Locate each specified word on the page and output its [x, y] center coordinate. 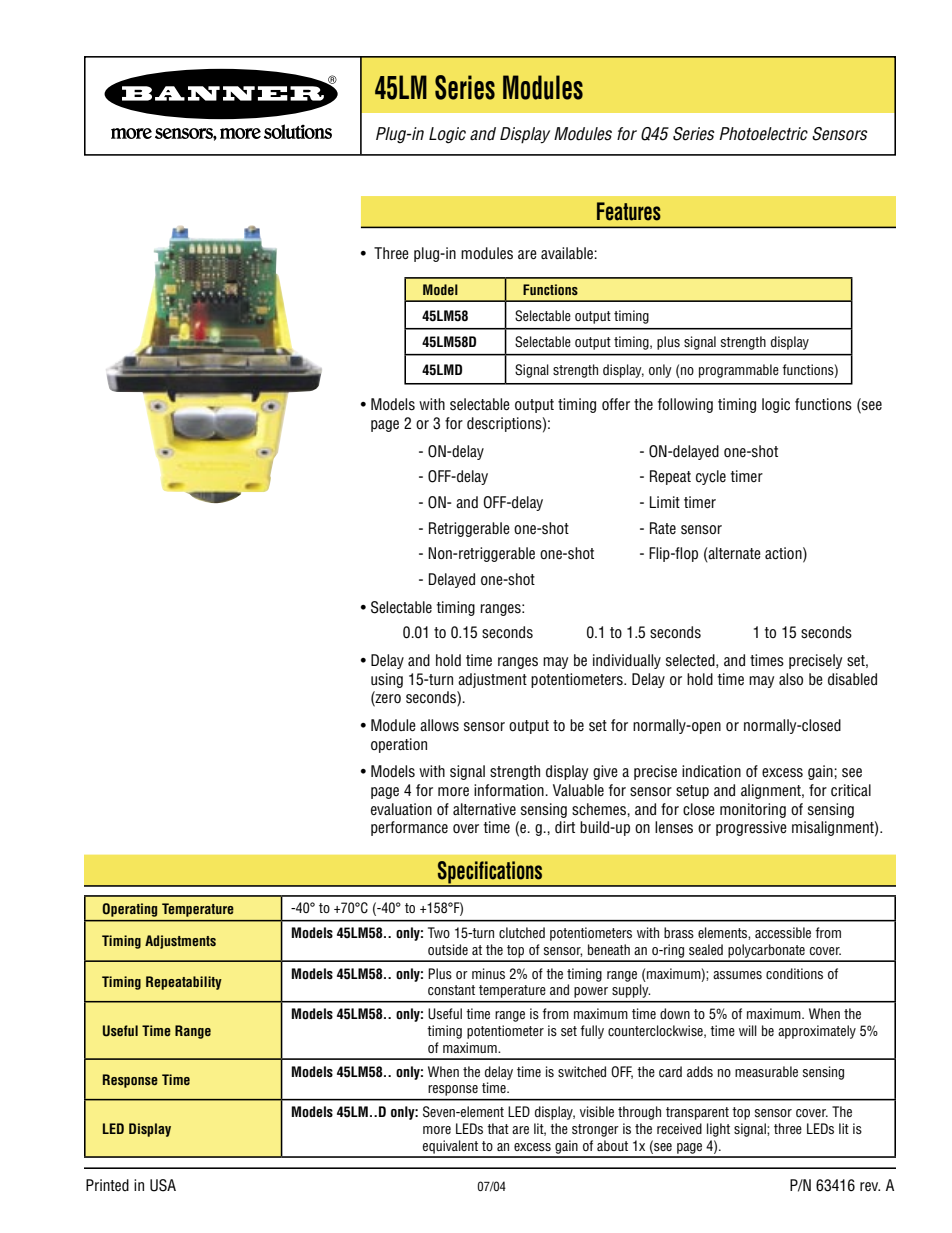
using [387, 680]
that [498, 1128]
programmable [739, 371]
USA [163, 1185]
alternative [484, 809]
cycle [711, 477]
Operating [130, 910]
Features [629, 211]
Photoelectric [763, 134]
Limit [665, 502]
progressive [751, 828]
